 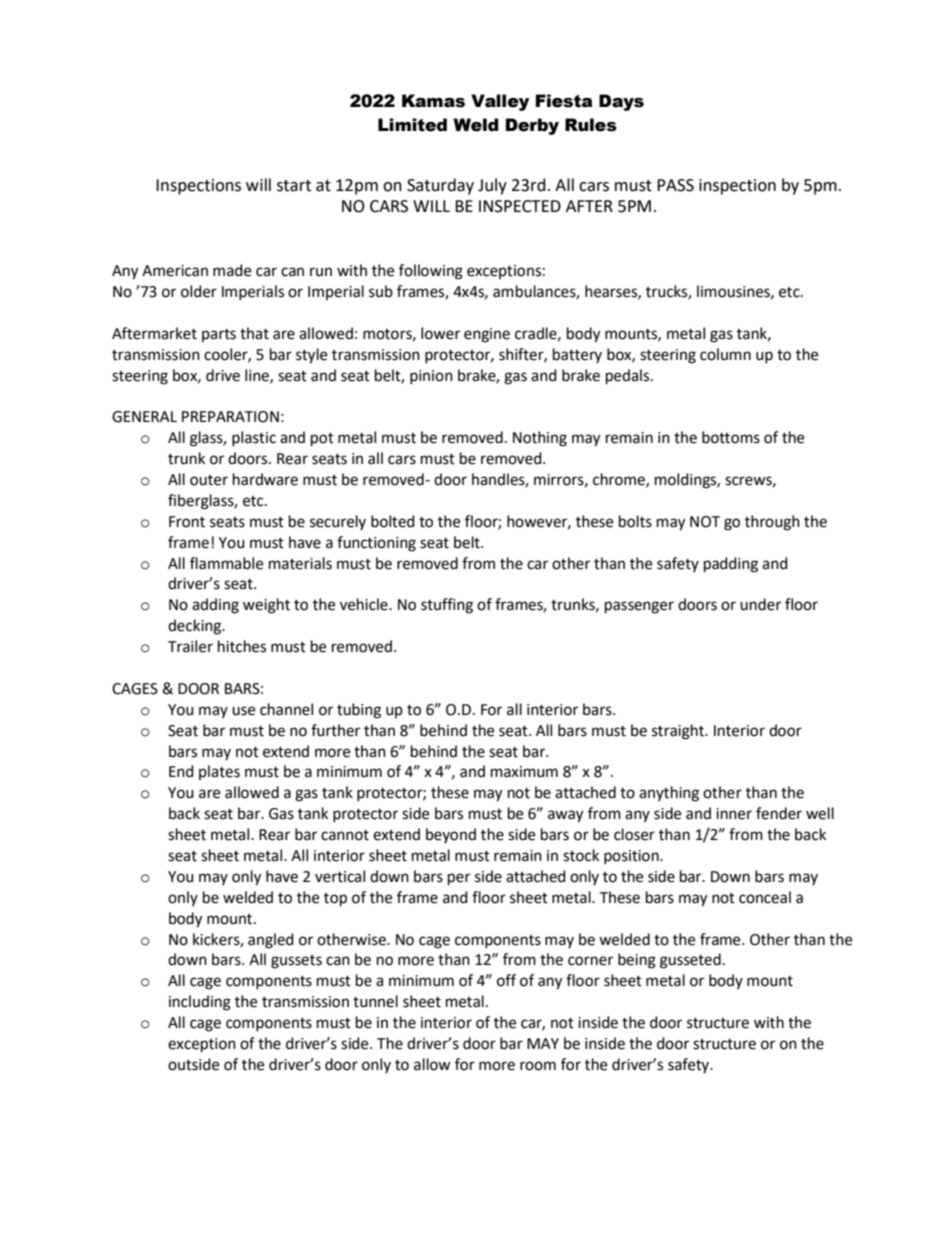 I want to click on including, so click(x=200, y=1003).
